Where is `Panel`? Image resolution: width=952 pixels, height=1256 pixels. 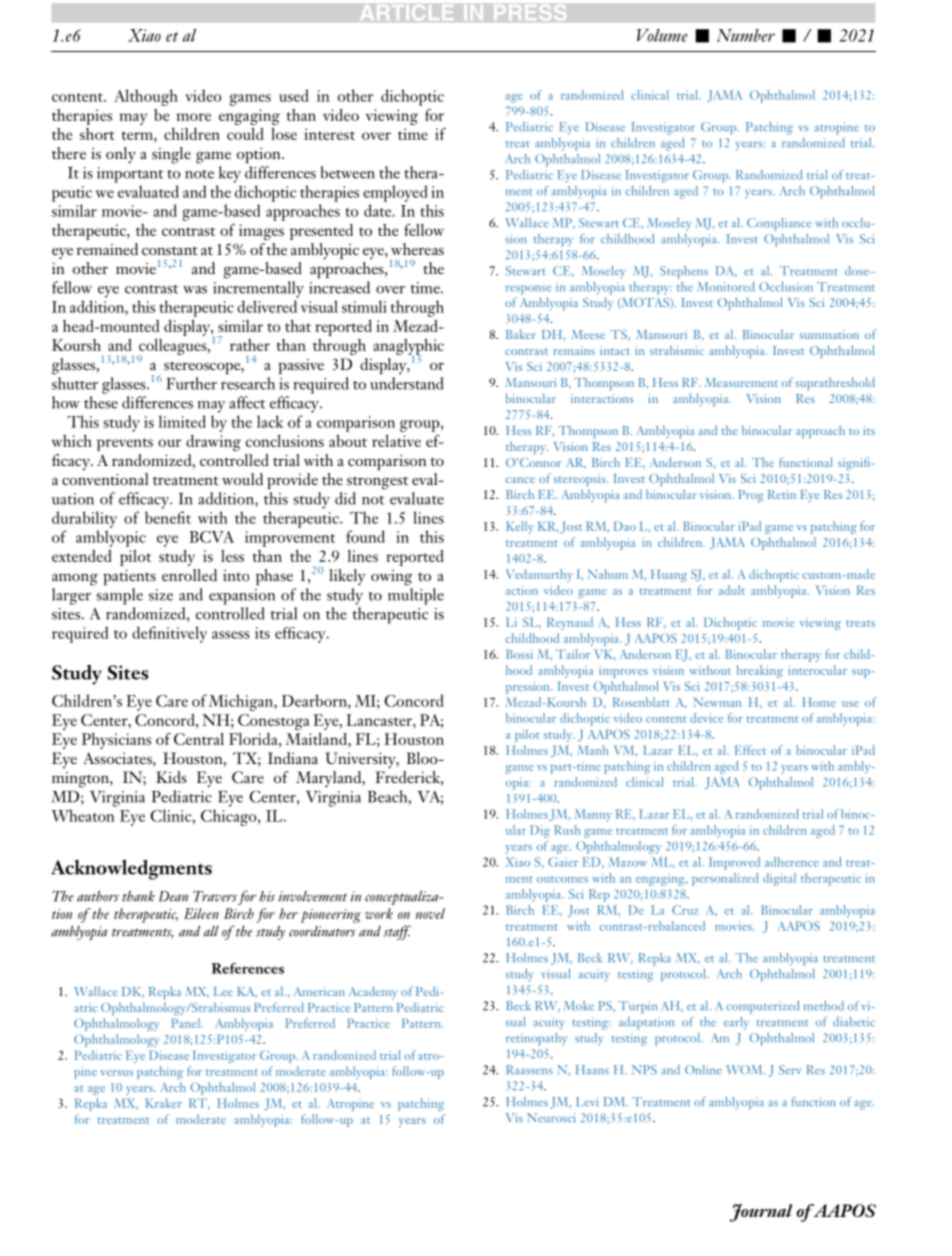
Panel is located at coordinates (187, 1023).
